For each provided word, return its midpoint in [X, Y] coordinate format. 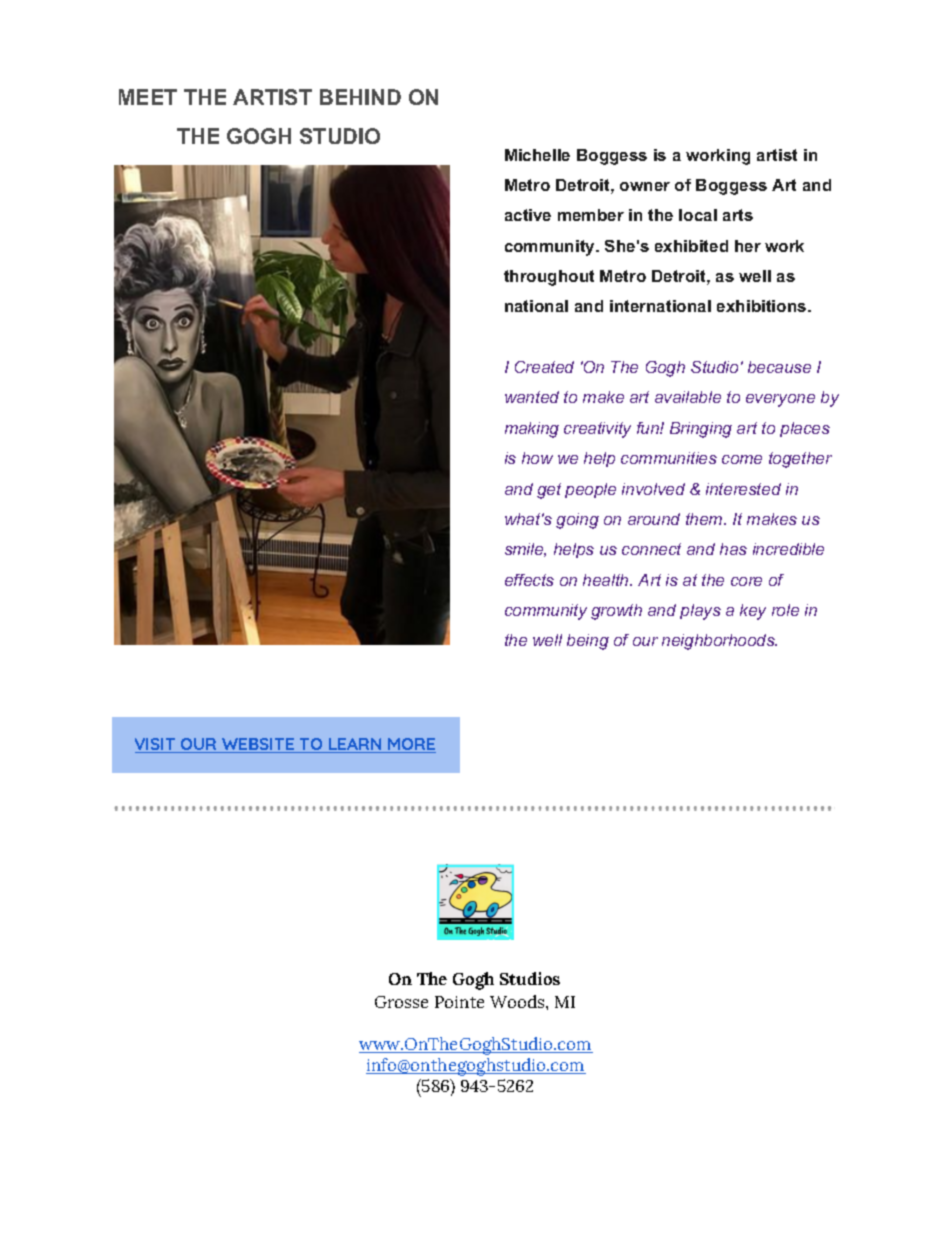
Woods [518, 1001]
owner [645, 186]
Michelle [537, 155]
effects [529, 580]
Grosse [401, 1002]
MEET [148, 97]
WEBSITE [258, 745]
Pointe [459, 1002]
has [733, 549]
